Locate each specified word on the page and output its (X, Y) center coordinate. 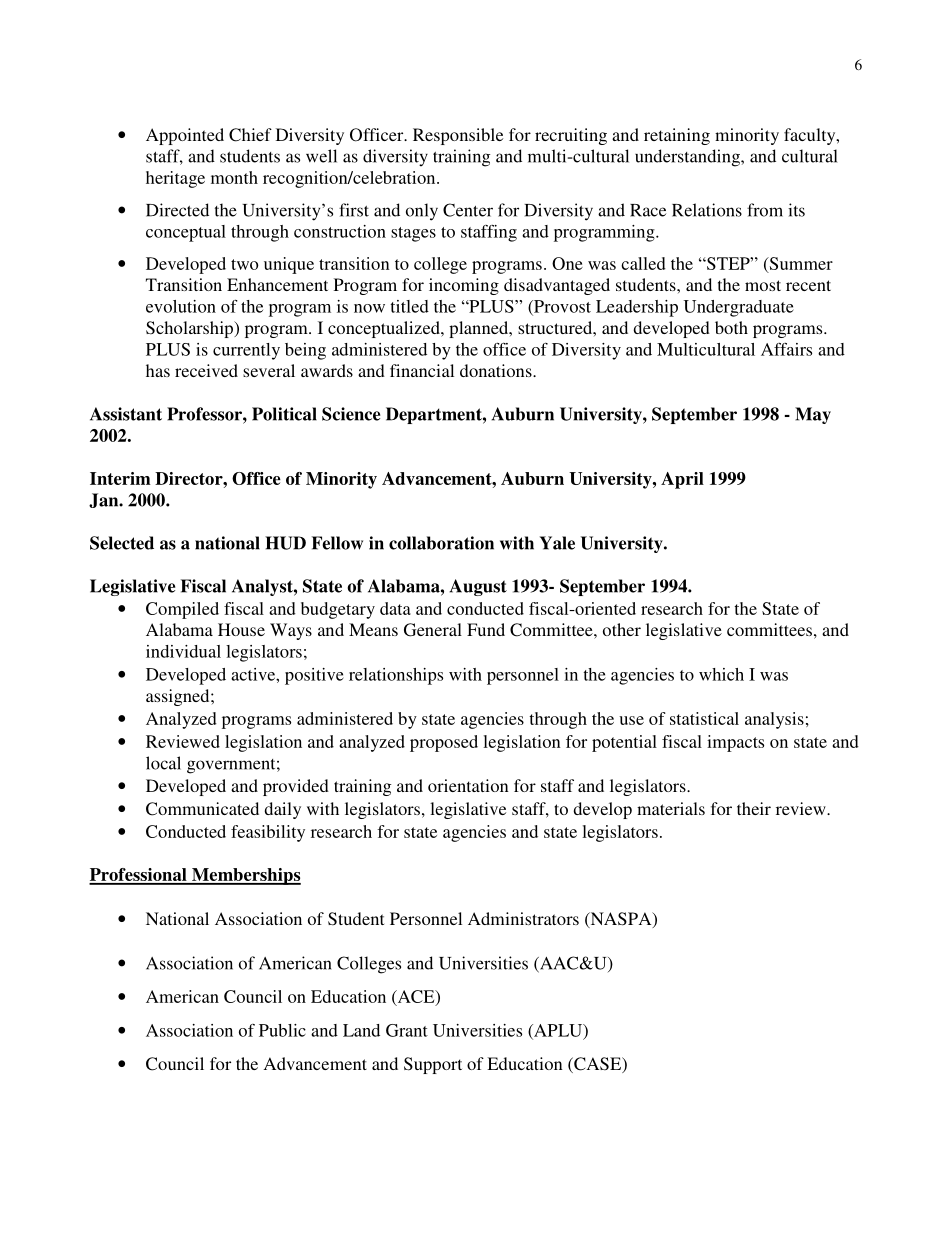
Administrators (523, 918)
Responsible (458, 136)
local (163, 763)
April (682, 480)
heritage (175, 179)
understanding (688, 158)
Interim (120, 478)
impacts (735, 743)
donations (497, 370)
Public (282, 1030)
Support (433, 1065)
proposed (444, 743)
